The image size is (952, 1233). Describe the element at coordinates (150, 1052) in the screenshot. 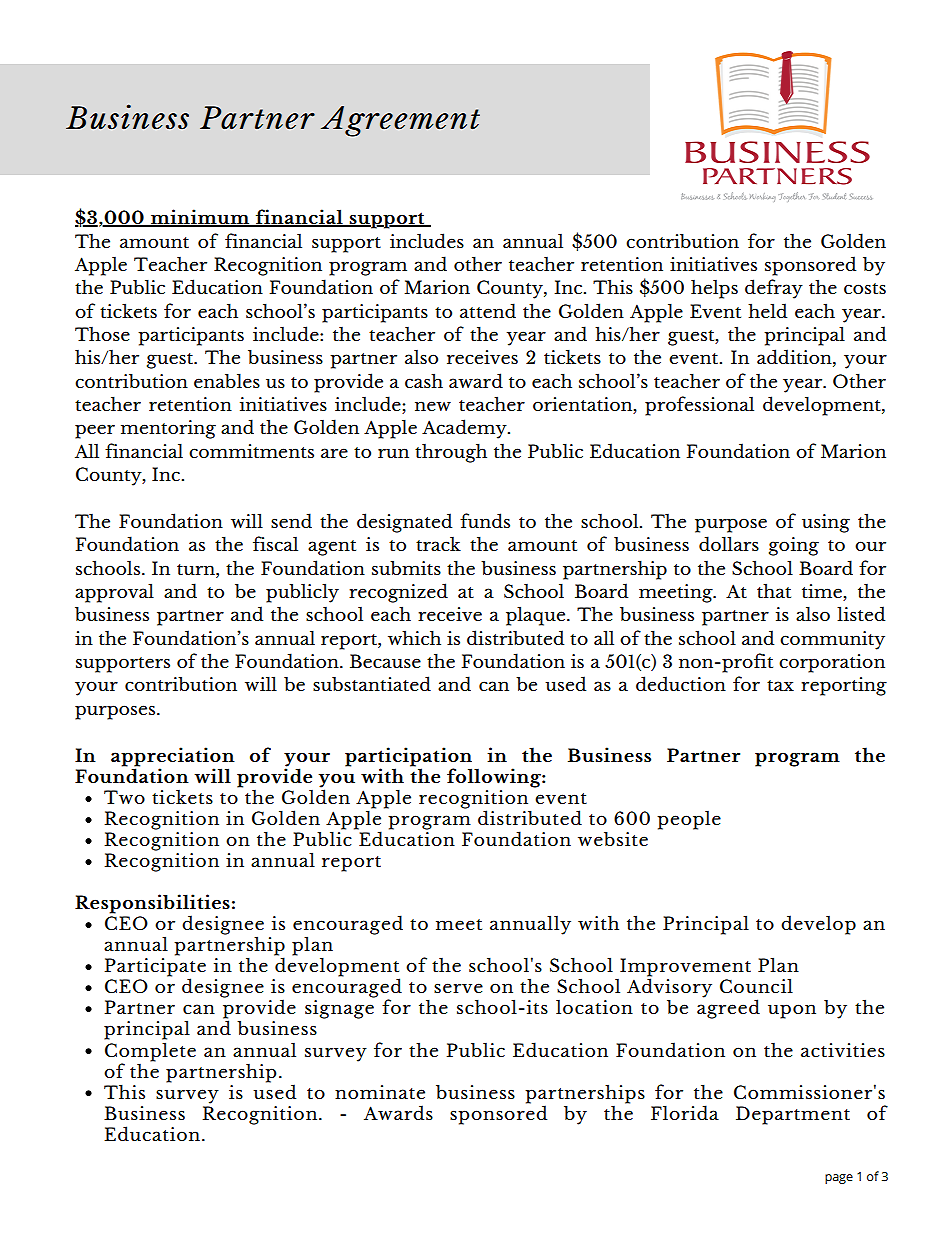

I see `Complete` at that location.
